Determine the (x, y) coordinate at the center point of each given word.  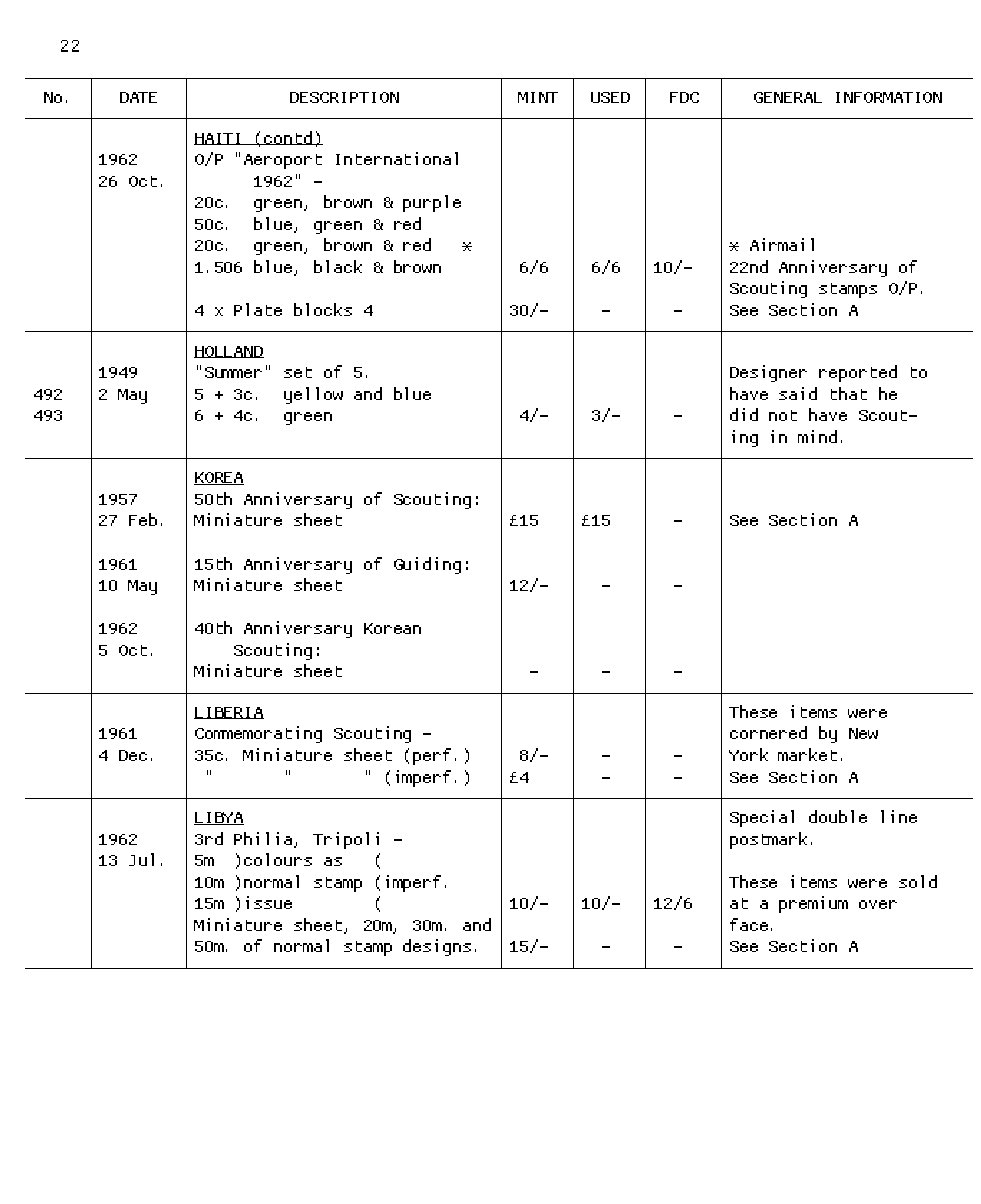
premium (813, 904)
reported (858, 373)
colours (278, 859)
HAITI (218, 139)
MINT (538, 97)
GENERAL (788, 97)
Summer (233, 372)
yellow (313, 395)
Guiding (427, 565)
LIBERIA (229, 713)
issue (269, 902)
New (863, 733)
